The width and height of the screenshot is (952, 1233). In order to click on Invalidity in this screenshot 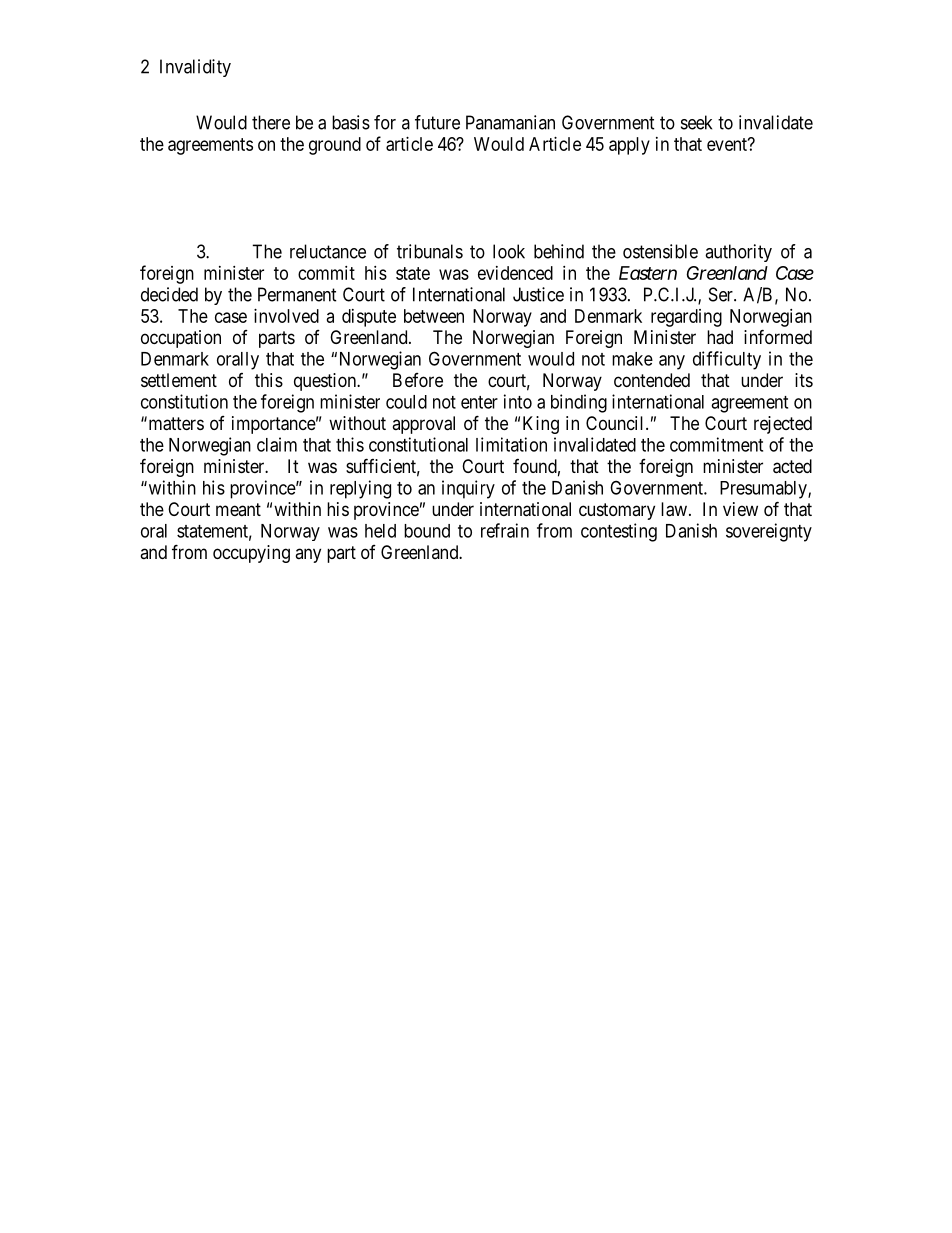, I will do `click(195, 68)`.
